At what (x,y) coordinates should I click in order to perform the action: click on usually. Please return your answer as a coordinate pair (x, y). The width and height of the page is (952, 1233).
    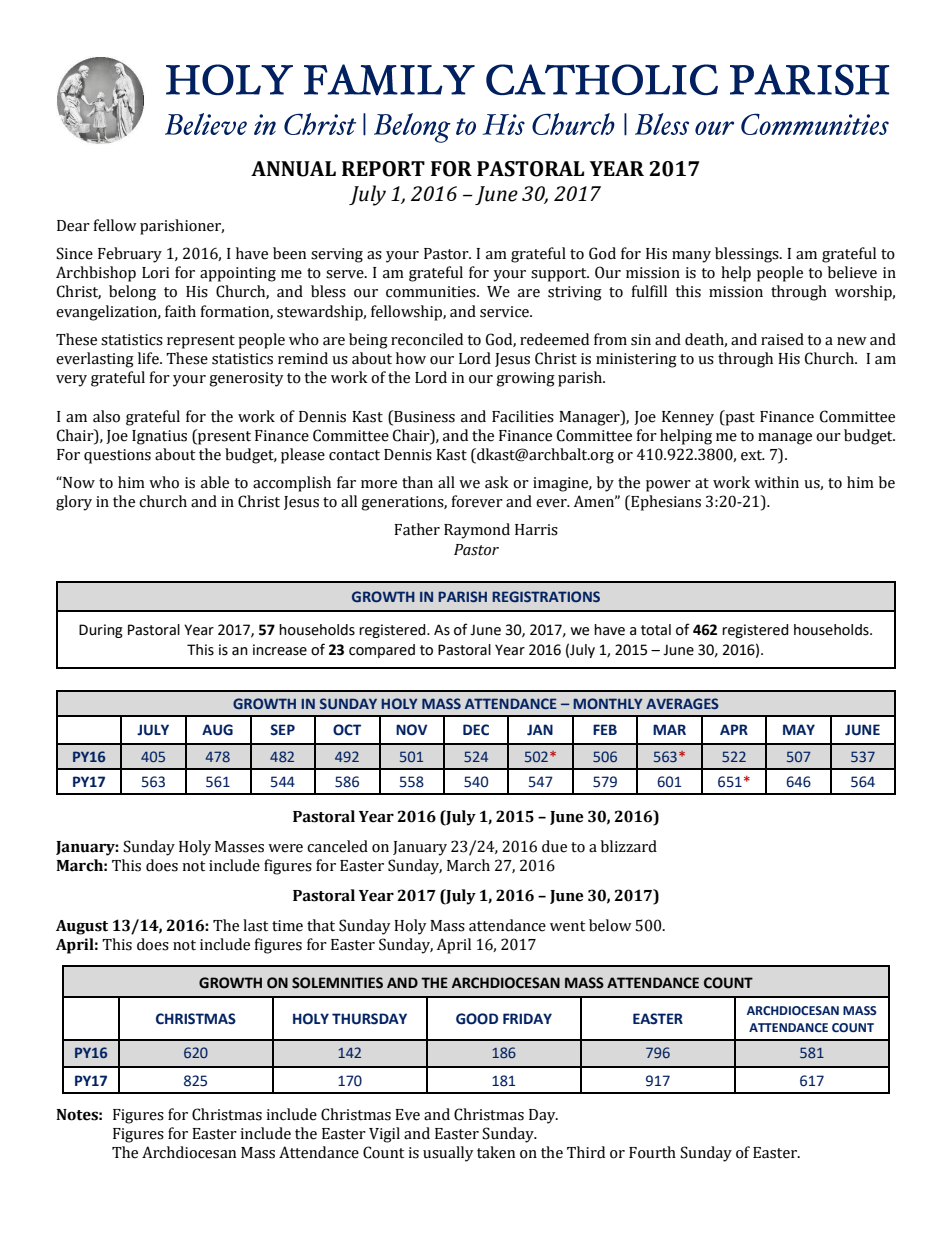
    Looking at the image, I should click on (448, 1154).
